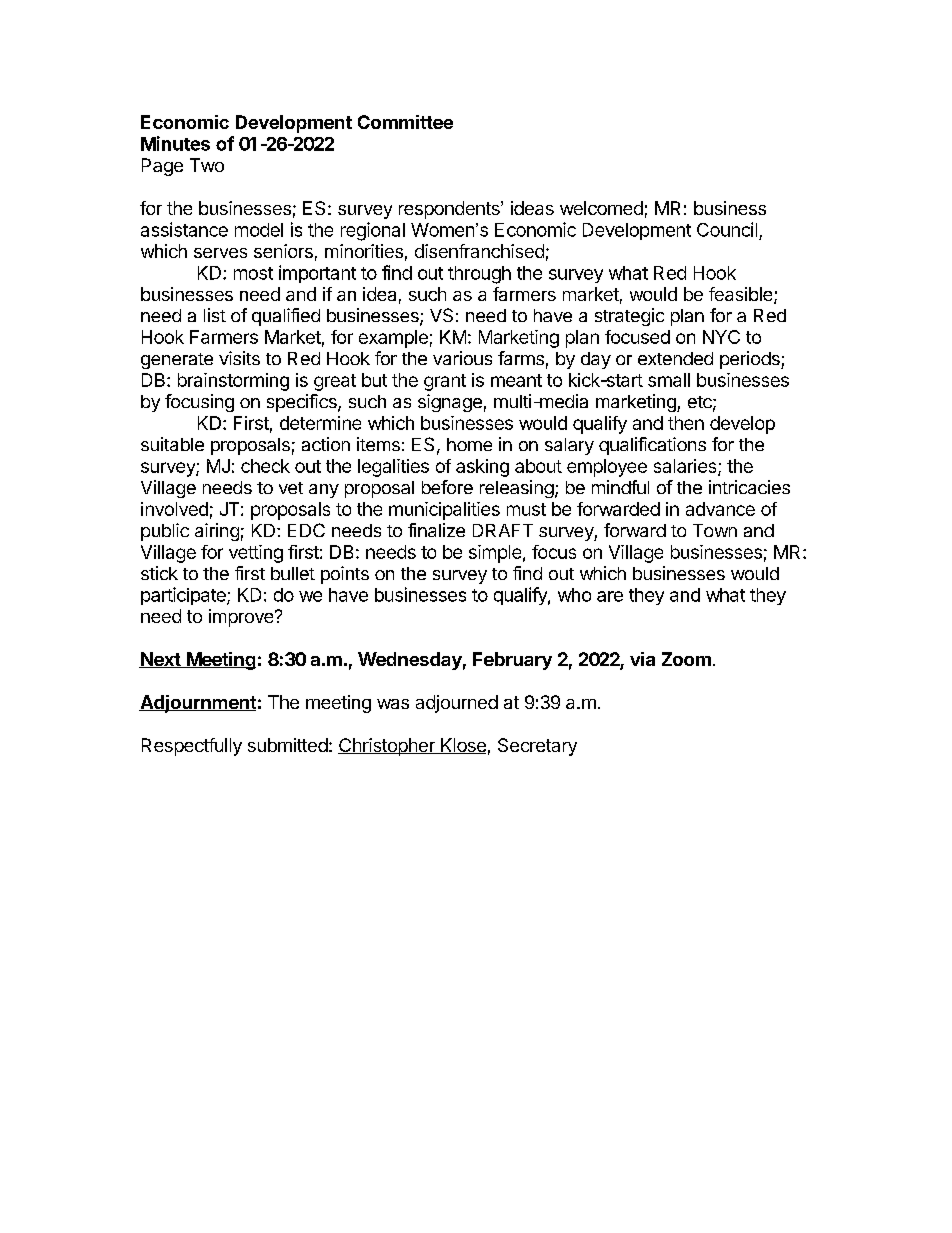 The height and width of the document is (1233, 952). Describe the element at coordinates (601, 208) in the document. I see `welcomed` at that location.
